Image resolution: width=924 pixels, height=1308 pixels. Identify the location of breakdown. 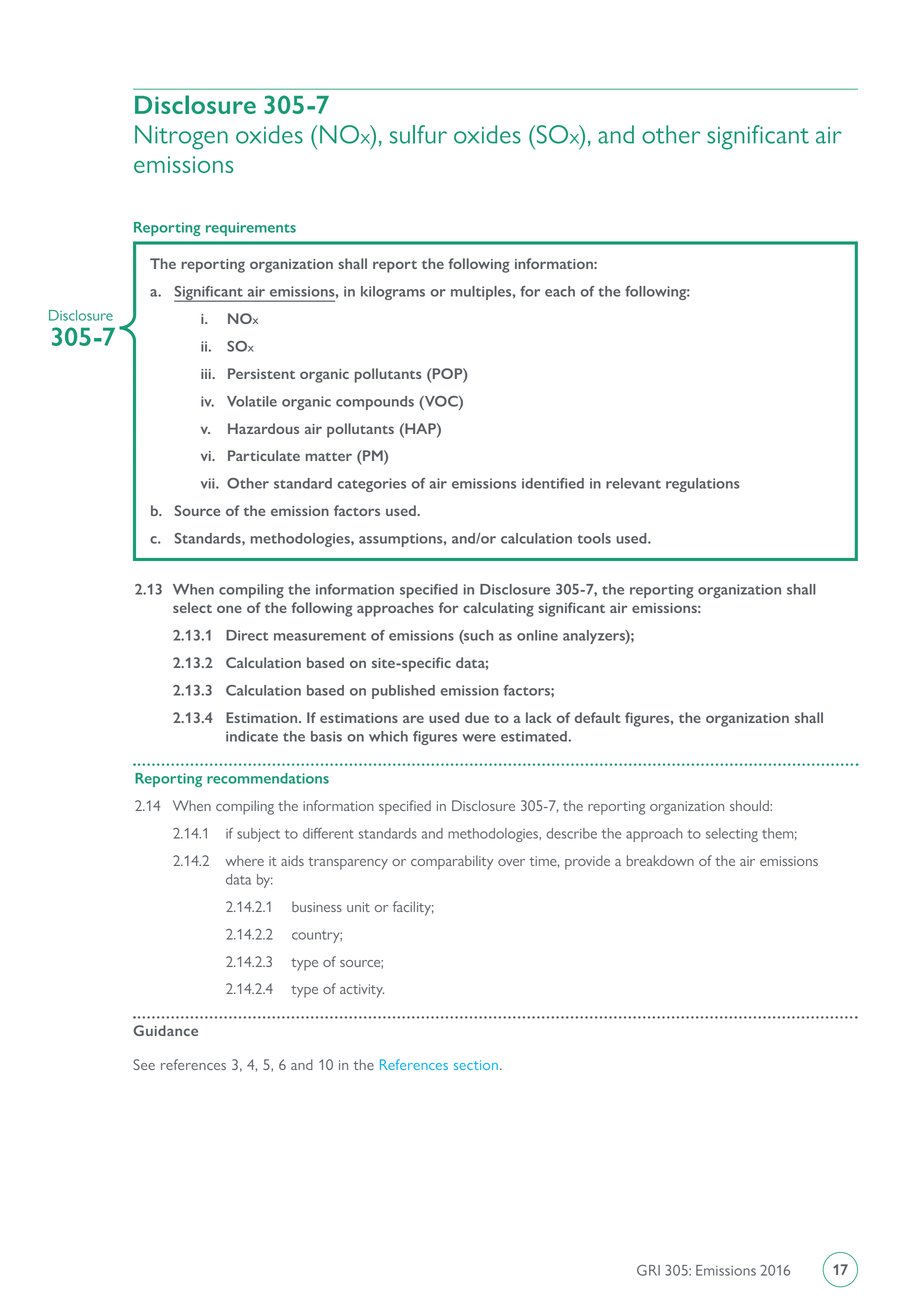
(660, 860).
